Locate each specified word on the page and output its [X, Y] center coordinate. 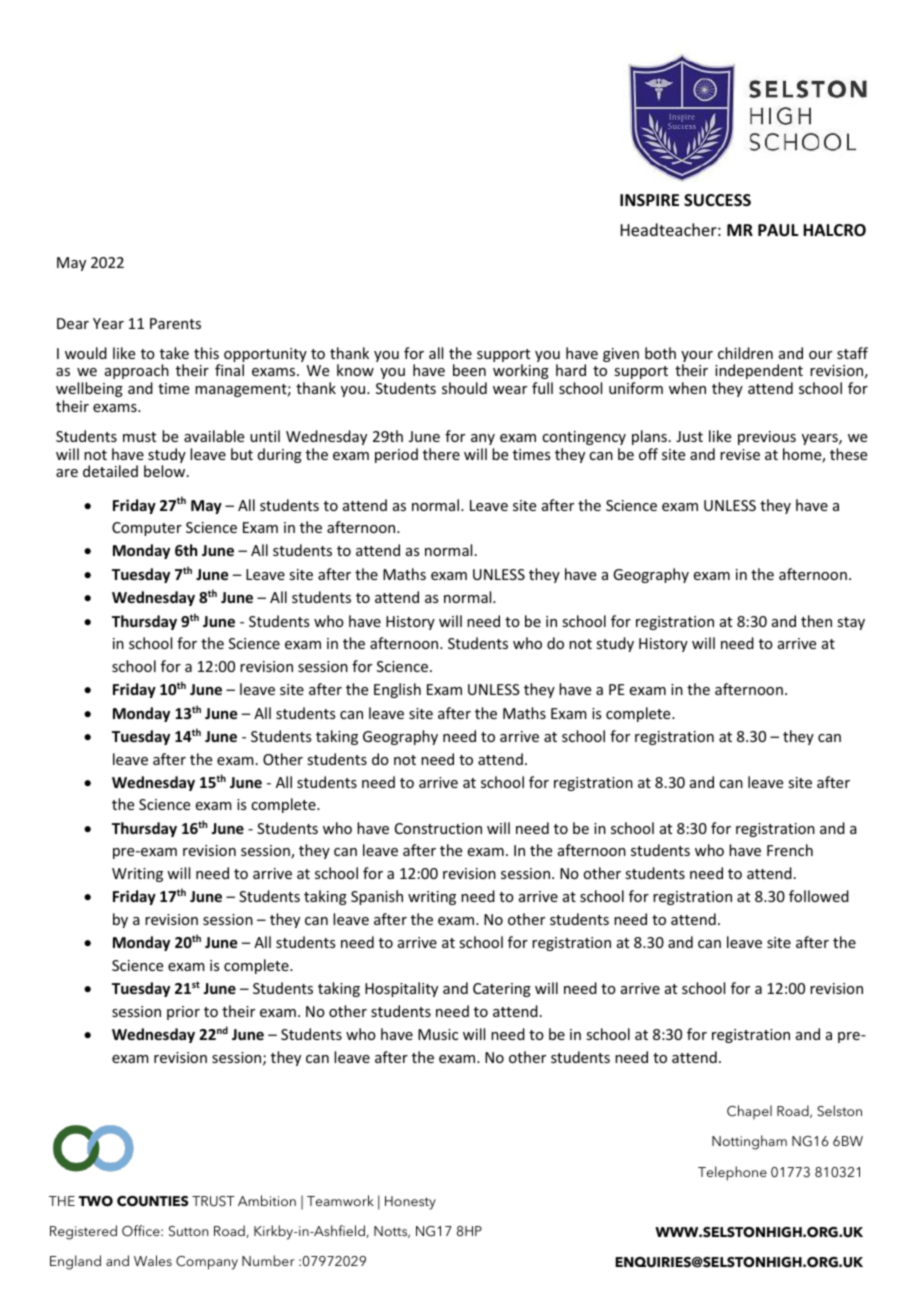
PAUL [778, 230]
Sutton [188, 1231]
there [441, 454]
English [397, 690]
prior [183, 1013]
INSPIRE [649, 200]
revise [740, 454]
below [166, 471]
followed [819, 896]
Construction [438, 828]
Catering [502, 990]
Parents [175, 323]
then [816, 621]
